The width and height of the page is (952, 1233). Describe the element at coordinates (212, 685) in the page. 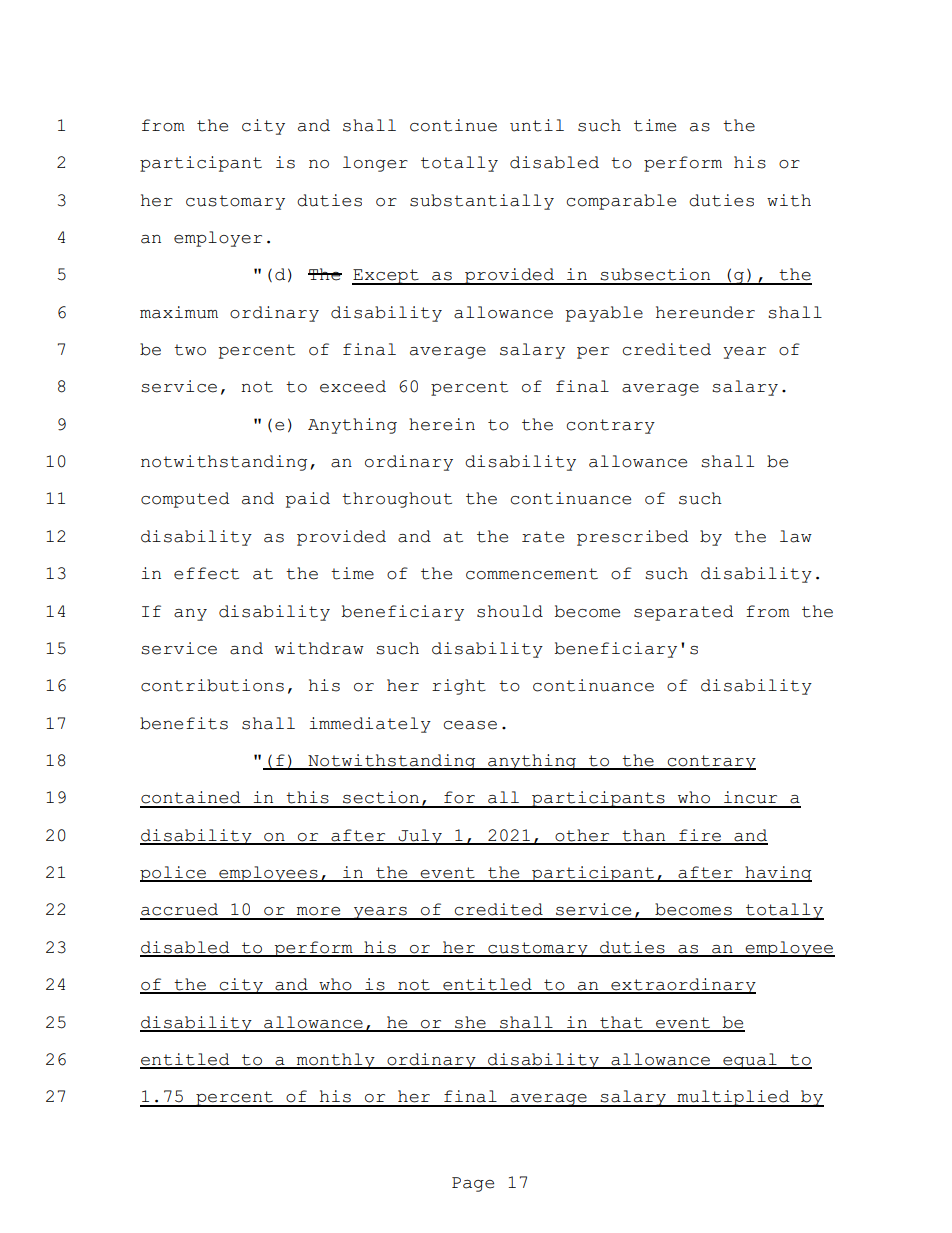

I see `contributions` at that location.
